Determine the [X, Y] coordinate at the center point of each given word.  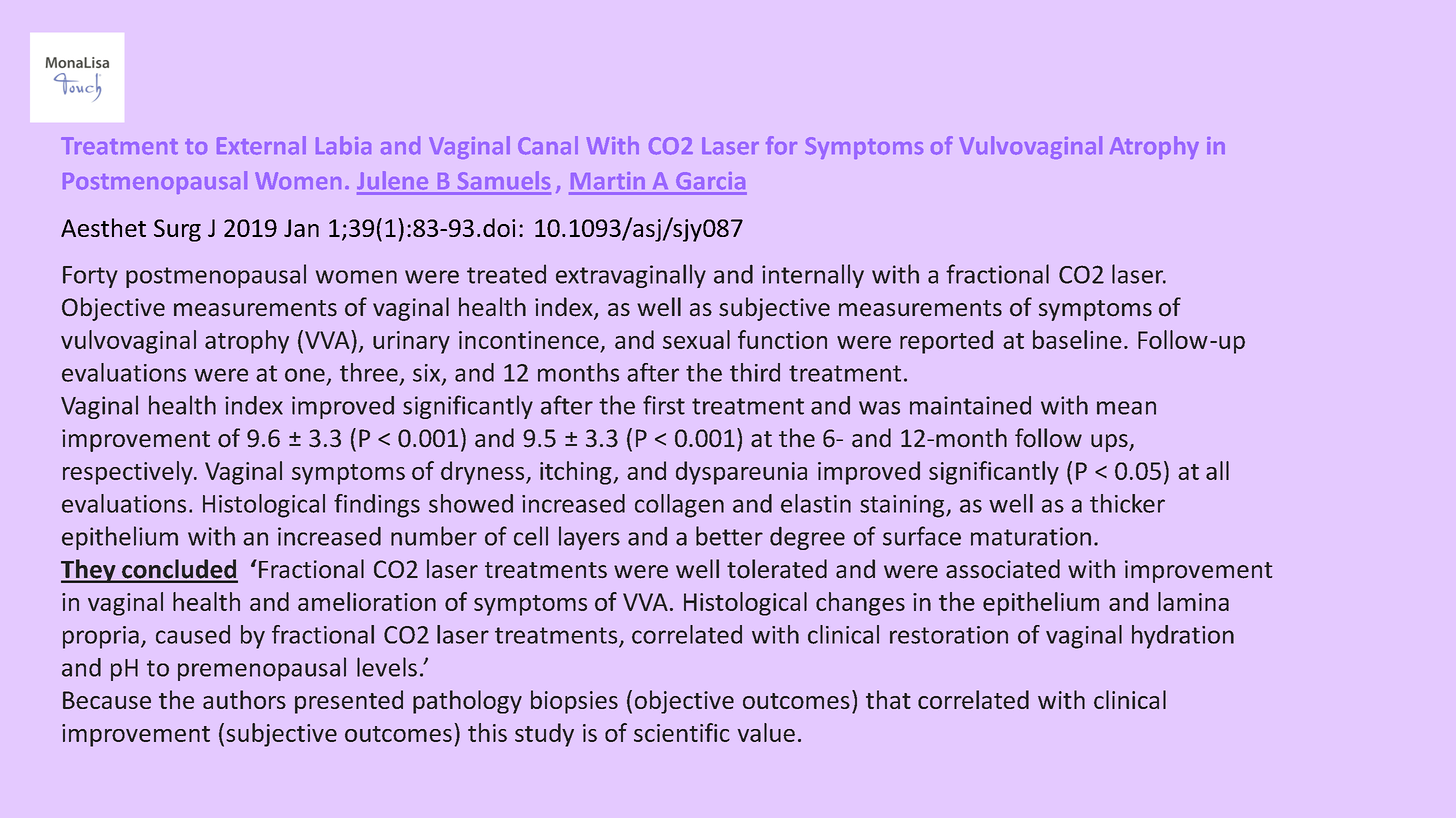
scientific [682, 732]
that [888, 699]
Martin [607, 180]
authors [244, 699]
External [261, 145]
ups [1110, 443]
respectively [129, 473]
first [664, 405]
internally [813, 276]
